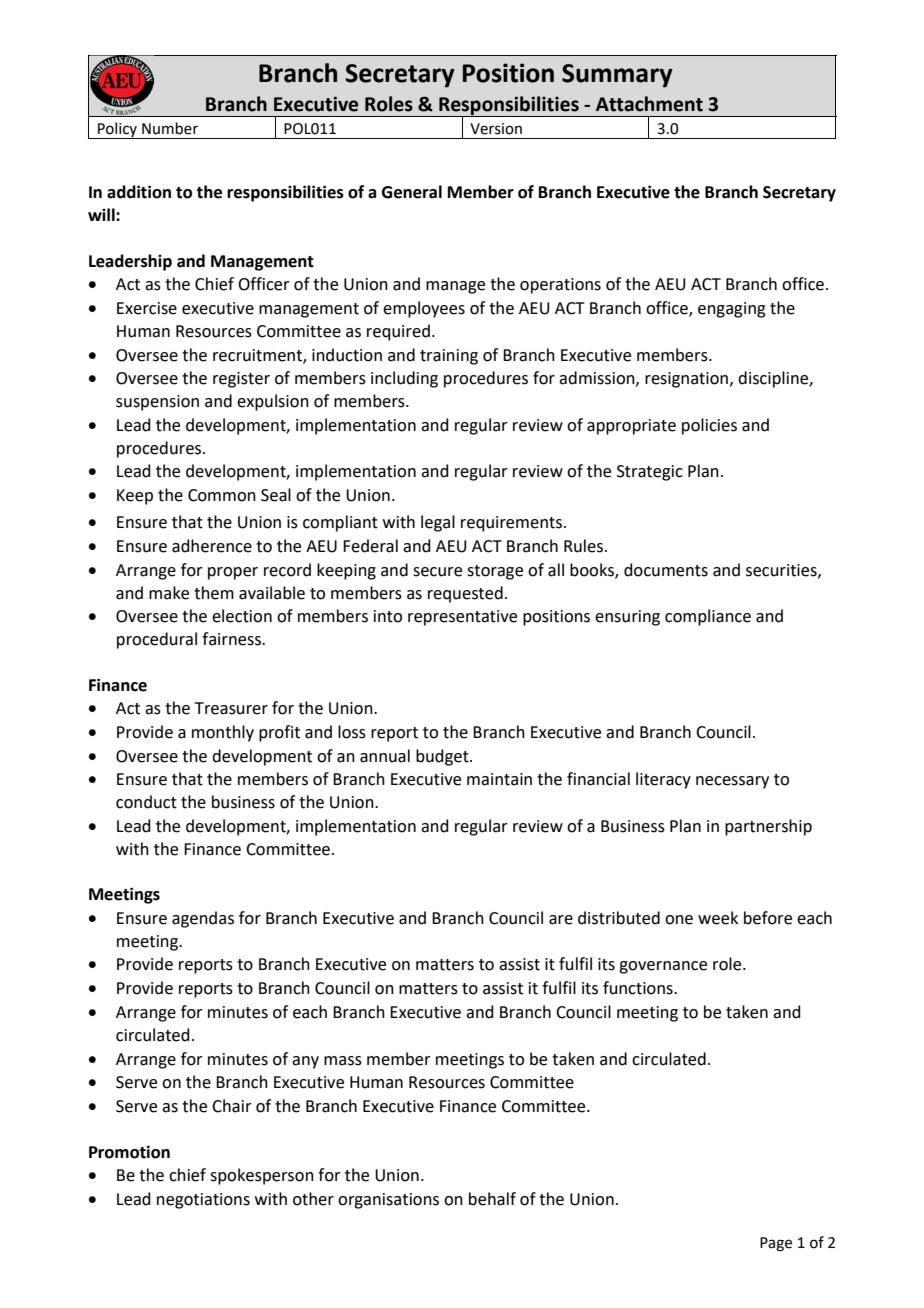 The image size is (924, 1308). Describe the element at coordinates (496, 129) in the screenshot. I see `Version` at that location.
